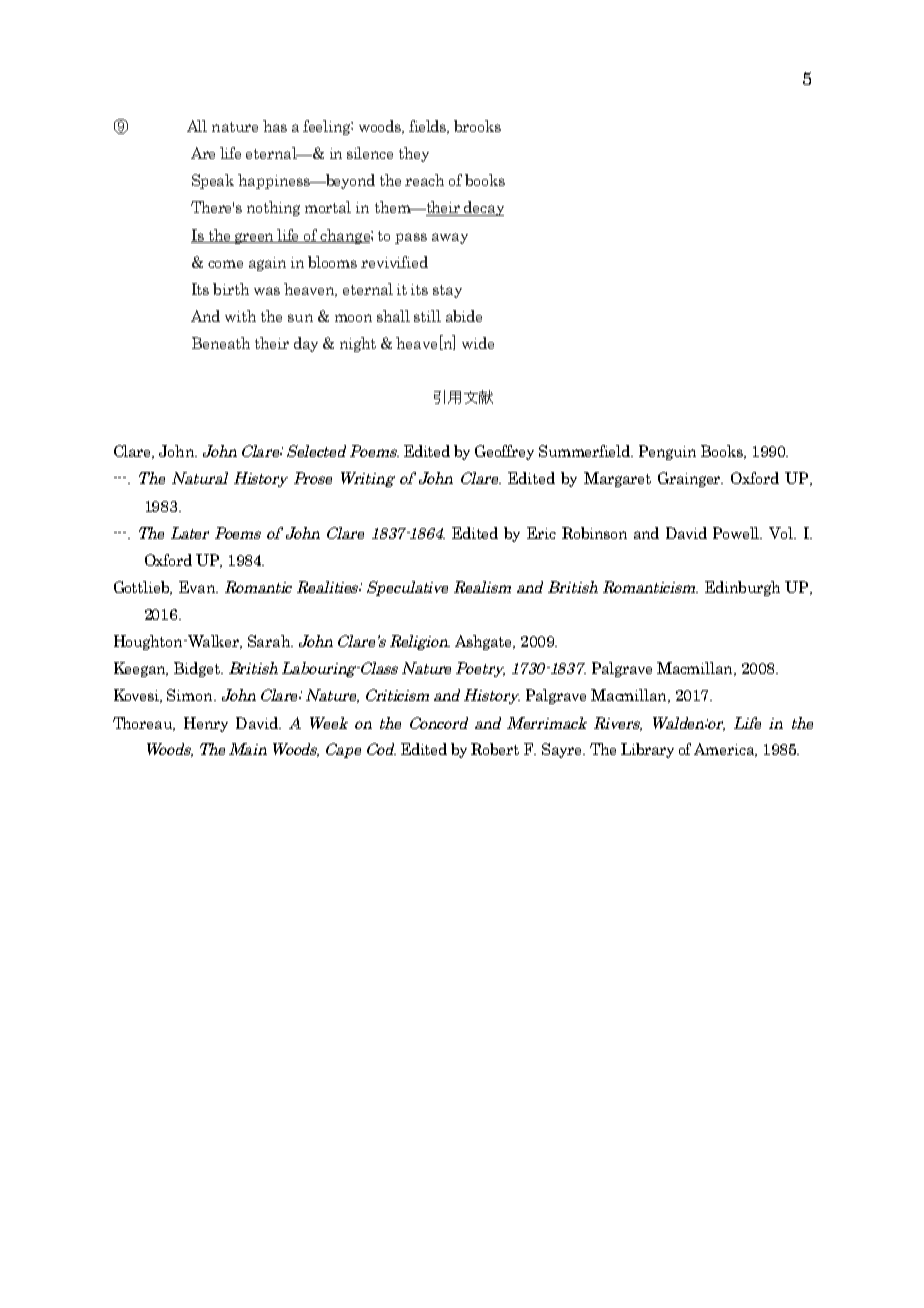  I want to click on Evan, so click(198, 587).
